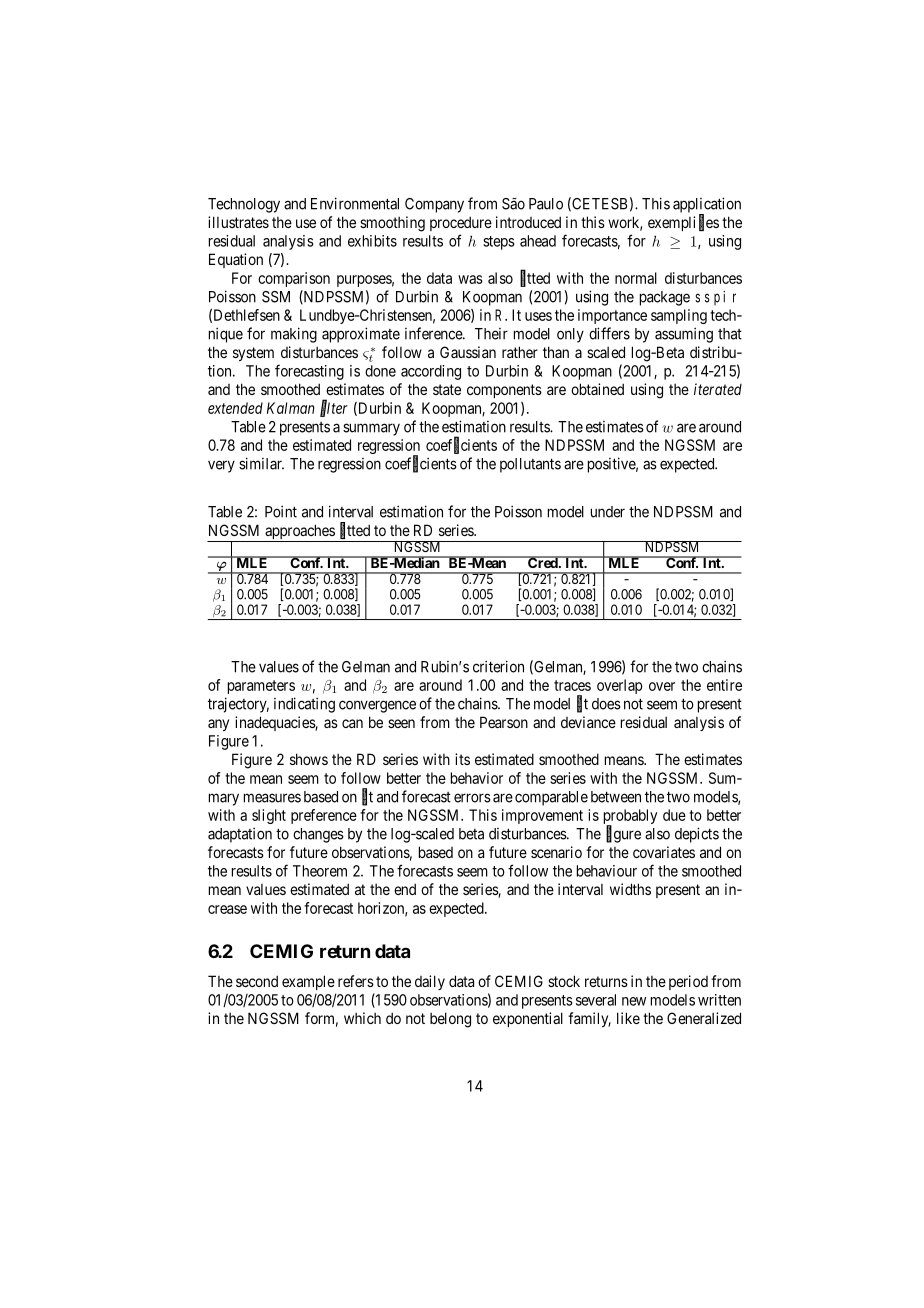  Describe the element at coordinates (724, 685) in the image. I see `entire` at that location.
